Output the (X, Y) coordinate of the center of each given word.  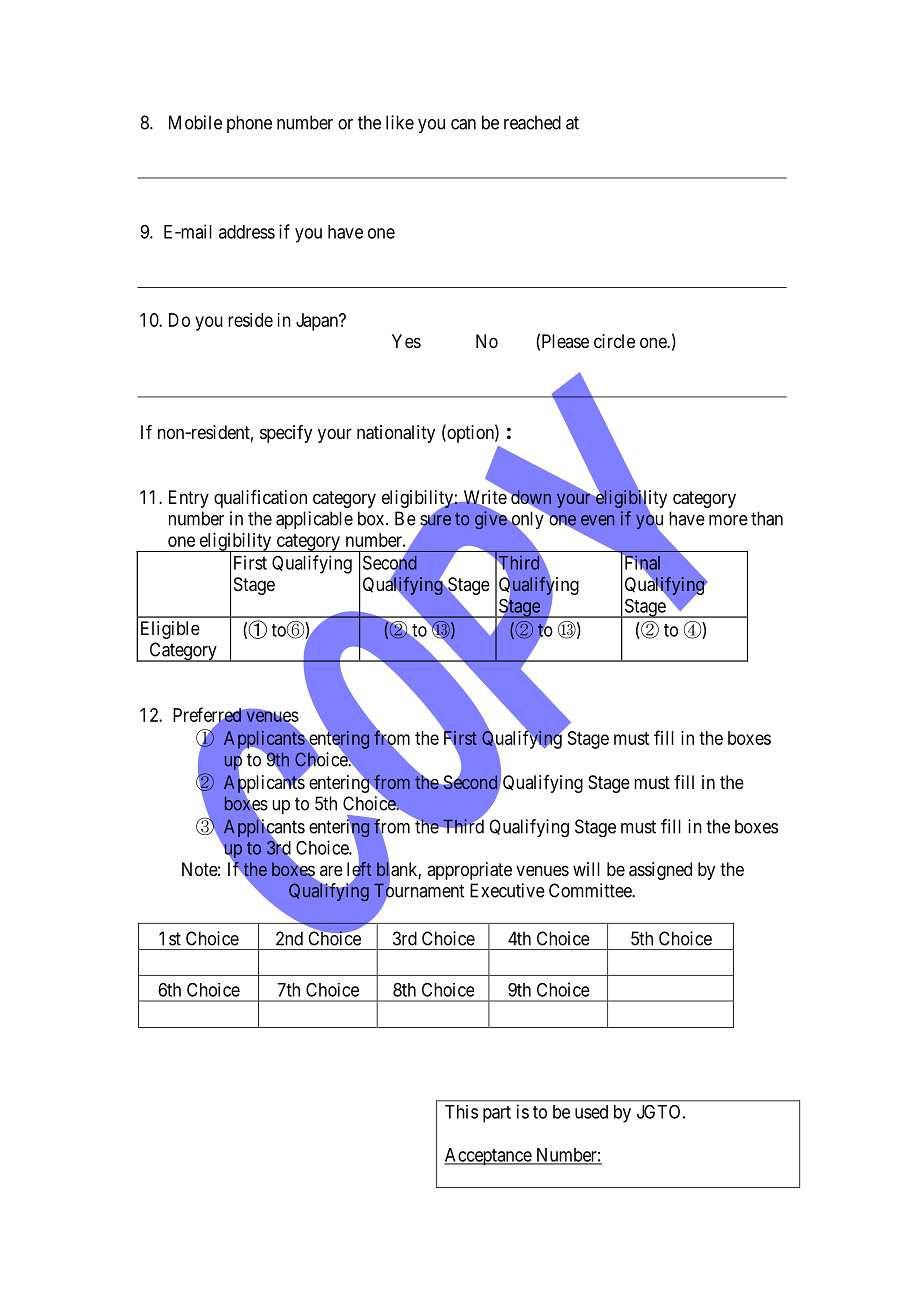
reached (532, 122)
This (461, 1112)
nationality (396, 434)
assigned (660, 871)
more (728, 520)
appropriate (469, 871)
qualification (260, 499)
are (331, 870)
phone (249, 124)
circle (614, 341)
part (497, 1114)
